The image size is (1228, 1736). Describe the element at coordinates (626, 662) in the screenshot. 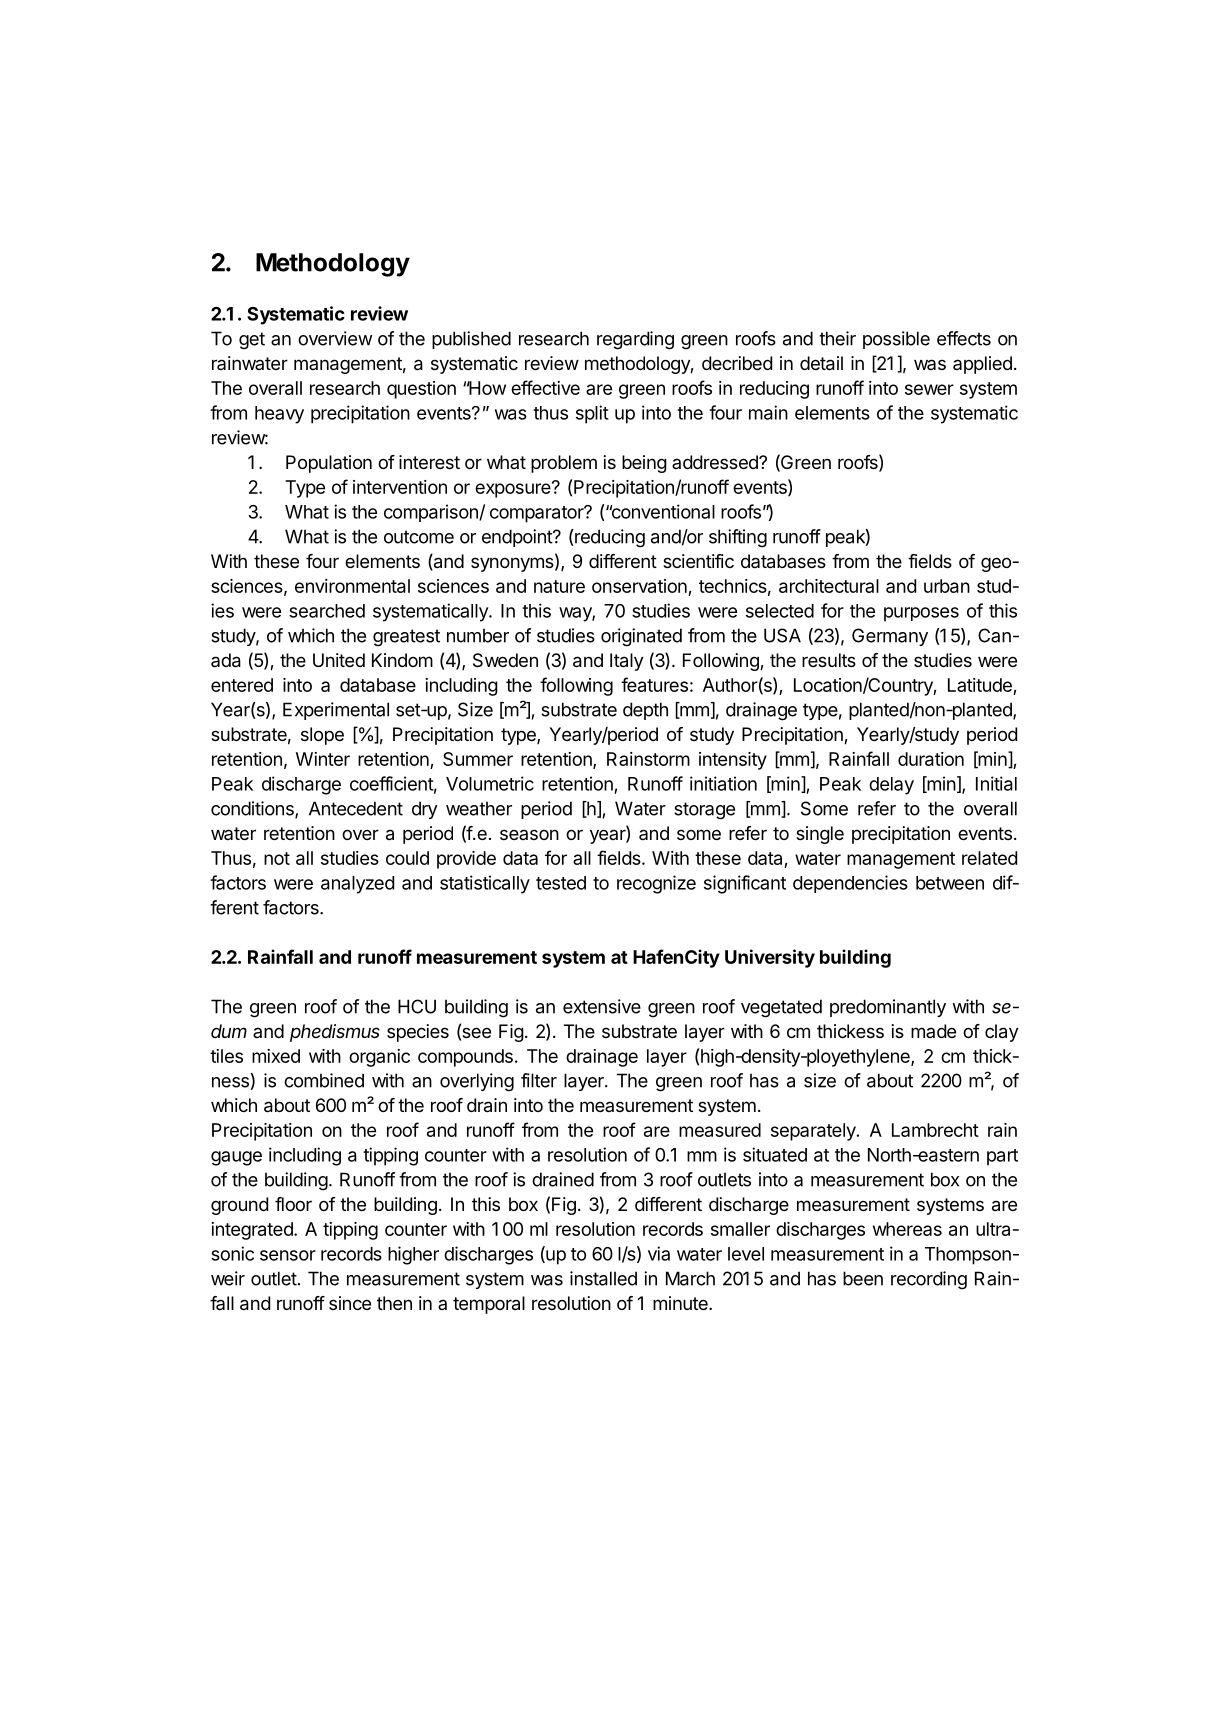

I see `Italy` at that location.
